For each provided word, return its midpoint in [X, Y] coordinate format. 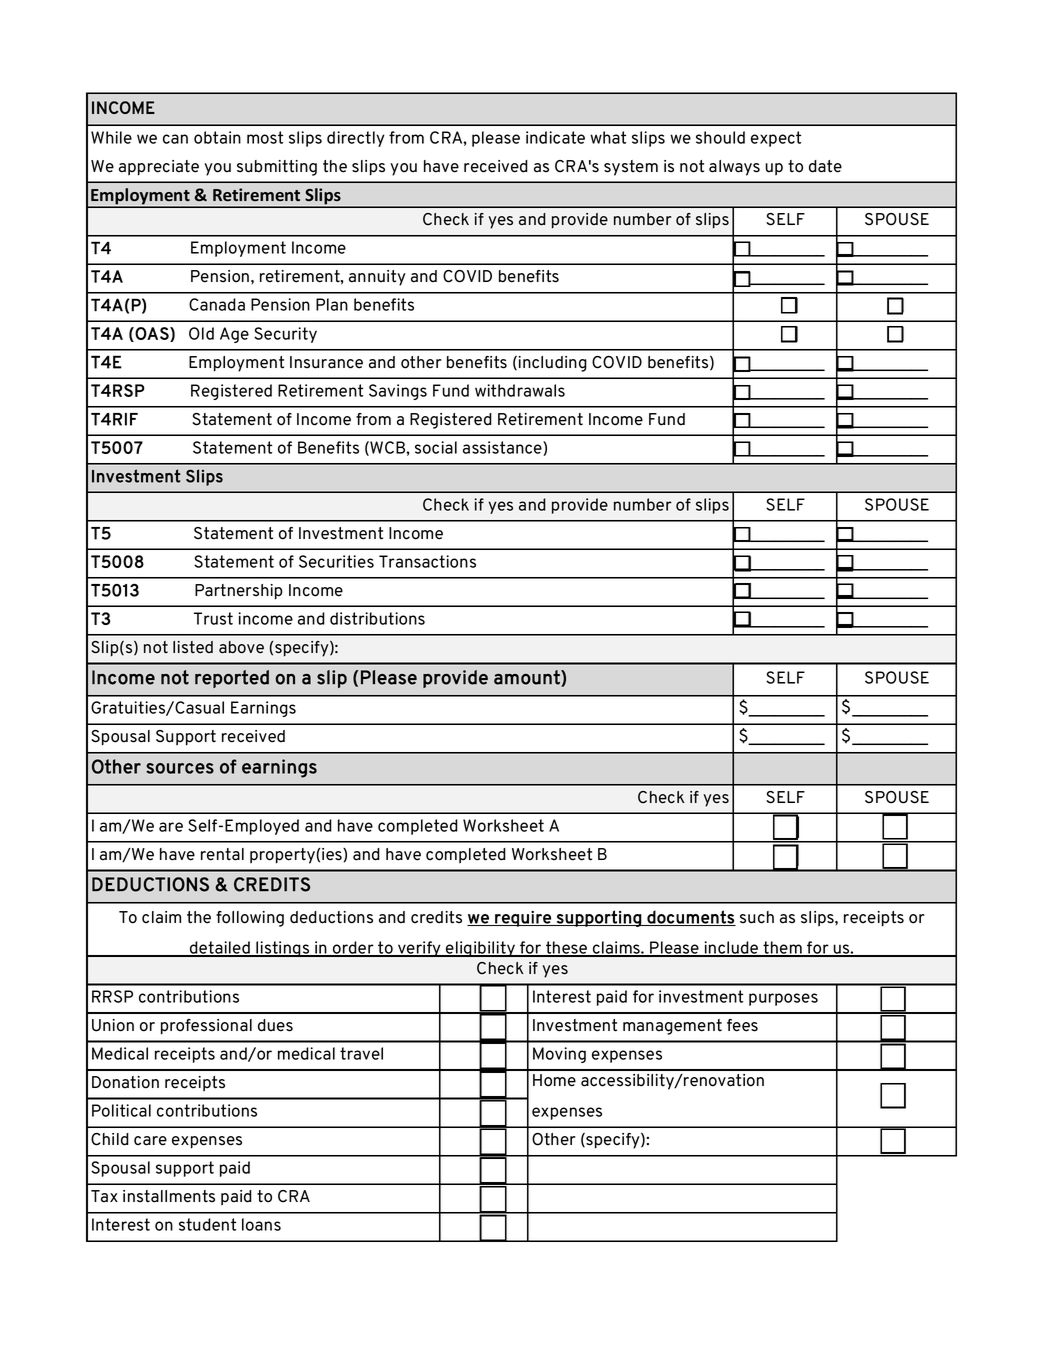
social [436, 447]
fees [742, 1025]
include [731, 948]
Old [201, 333]
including [553, 364]
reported [232, 679]
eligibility [480, 949]
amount [528, 678]
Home [554, 1080]
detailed [220, 948]
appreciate [159, 168]
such [757, 917]
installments [169, 1196]
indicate [555, 137]
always [734, 168]
